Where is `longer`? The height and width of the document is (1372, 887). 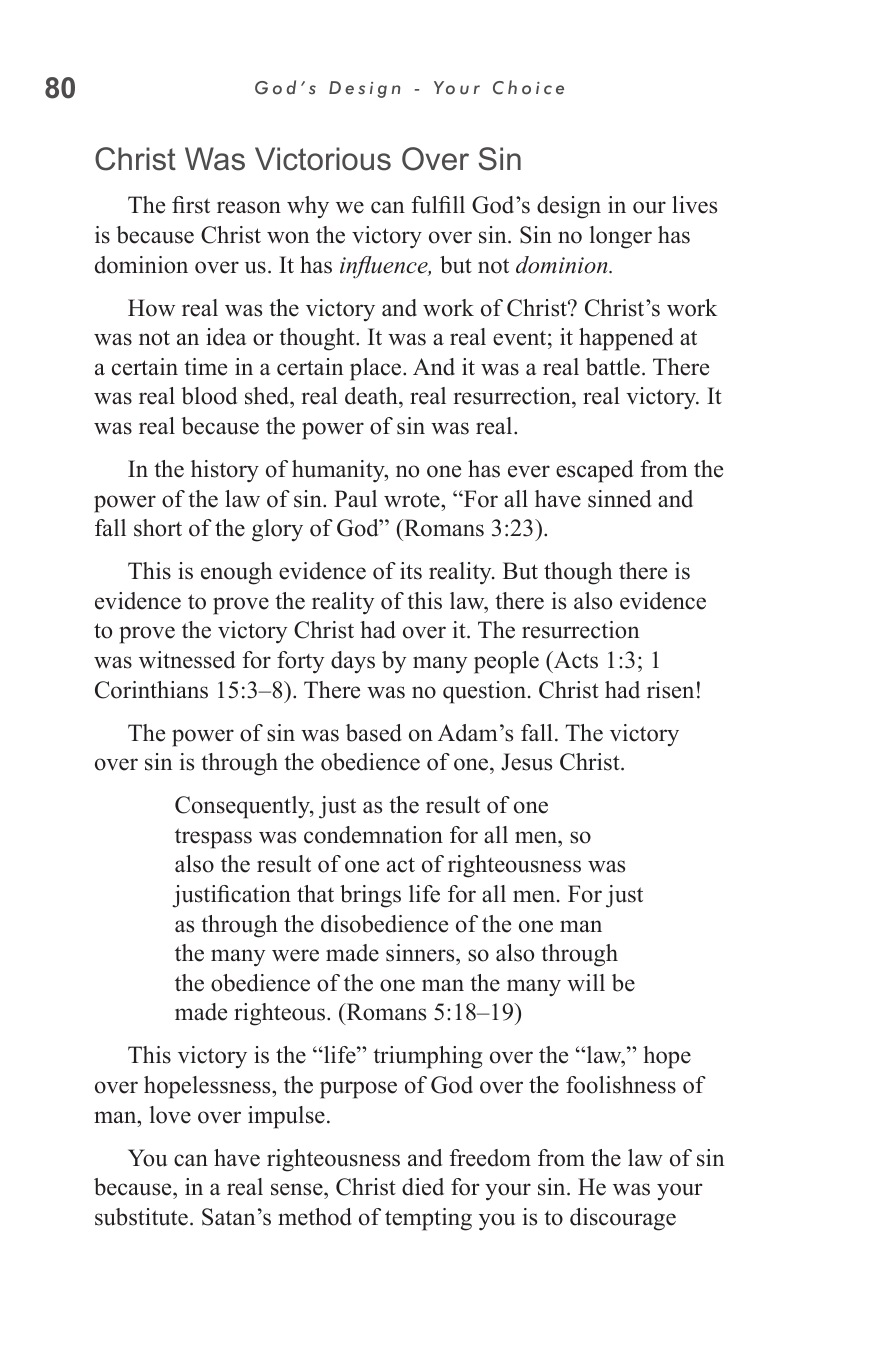 longer is located at coordinates (621, 237).
